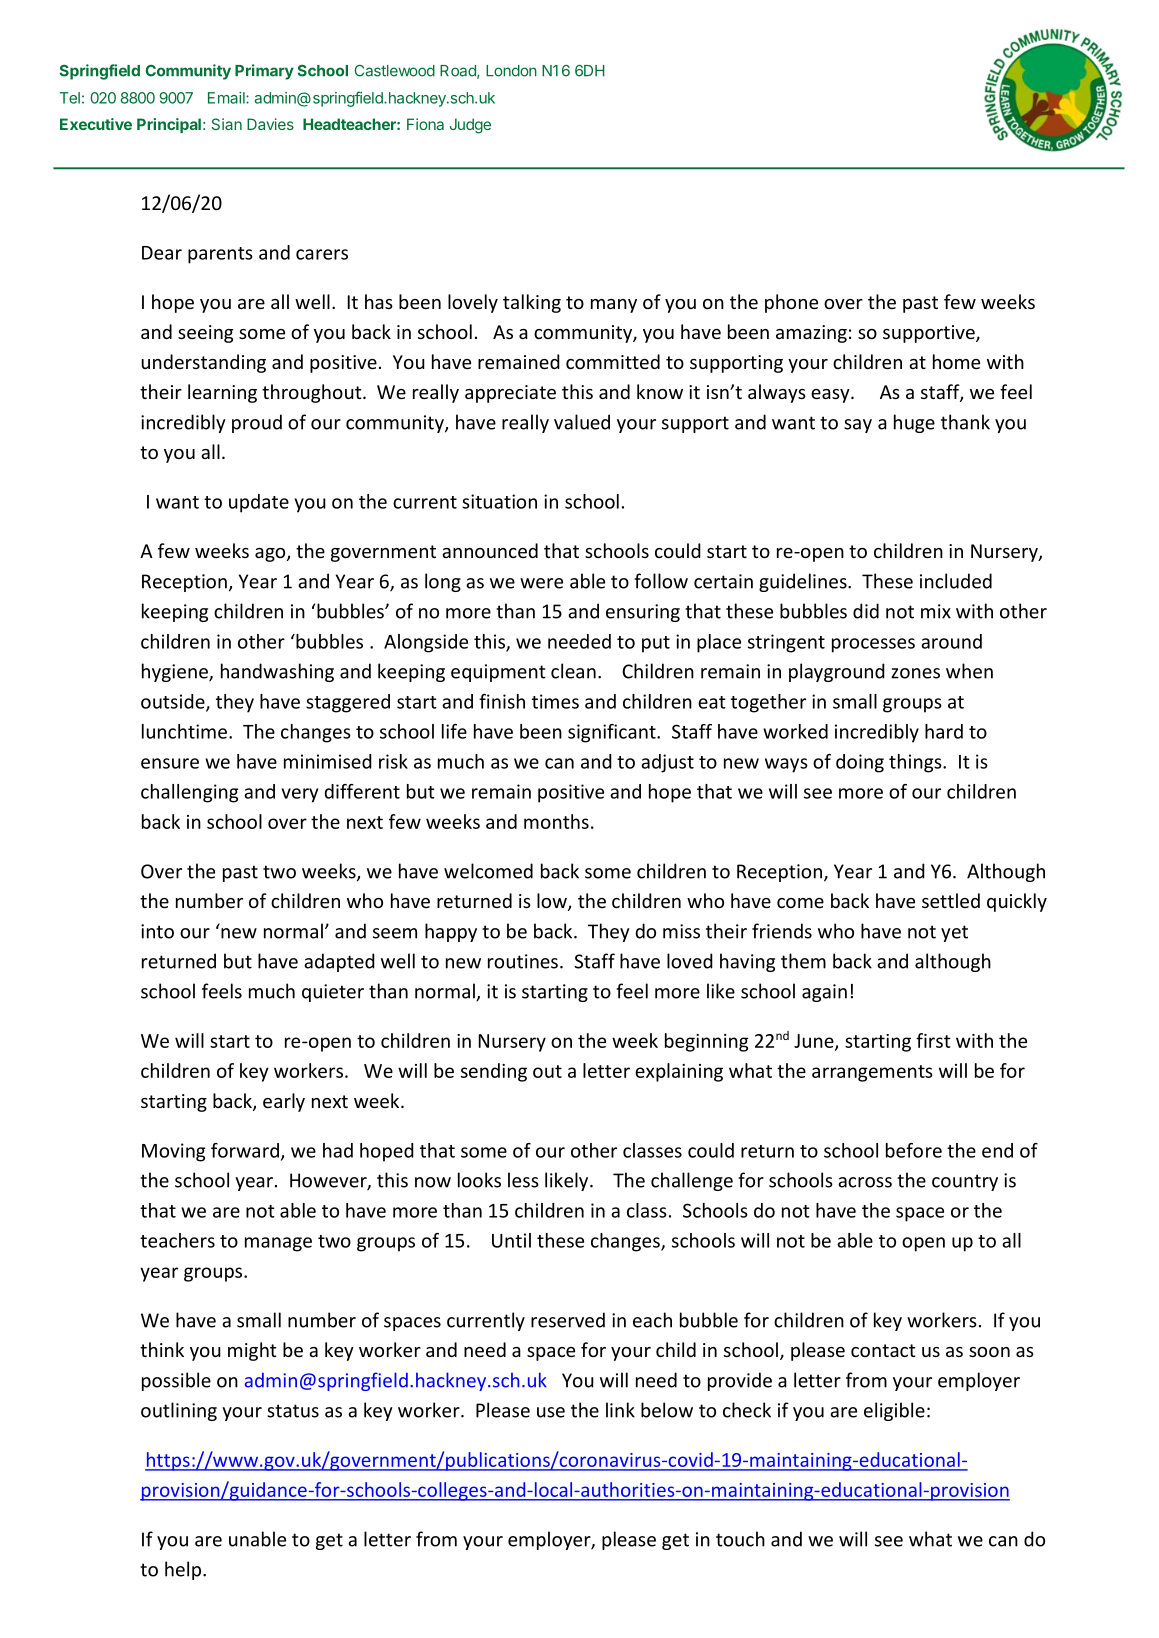 Image resolution: width=1159 pixels, height=1638 pixels. Describe the element at coordinates (169, 125) in the page. I see `Principal` at that location.
